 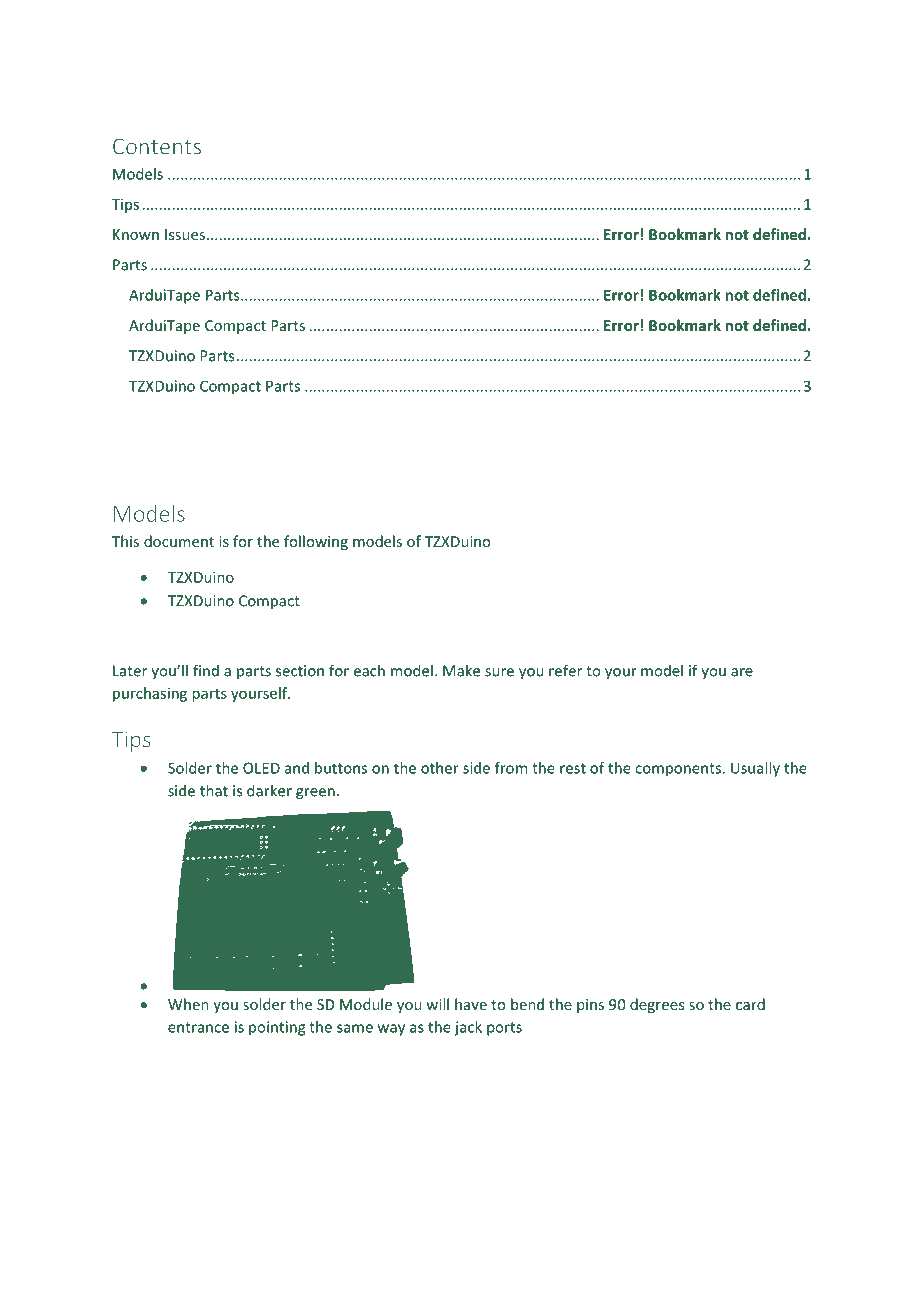 What do you see at coordinates (742, 672) in the page?
I see `are` at bounding box center [742, 672].
